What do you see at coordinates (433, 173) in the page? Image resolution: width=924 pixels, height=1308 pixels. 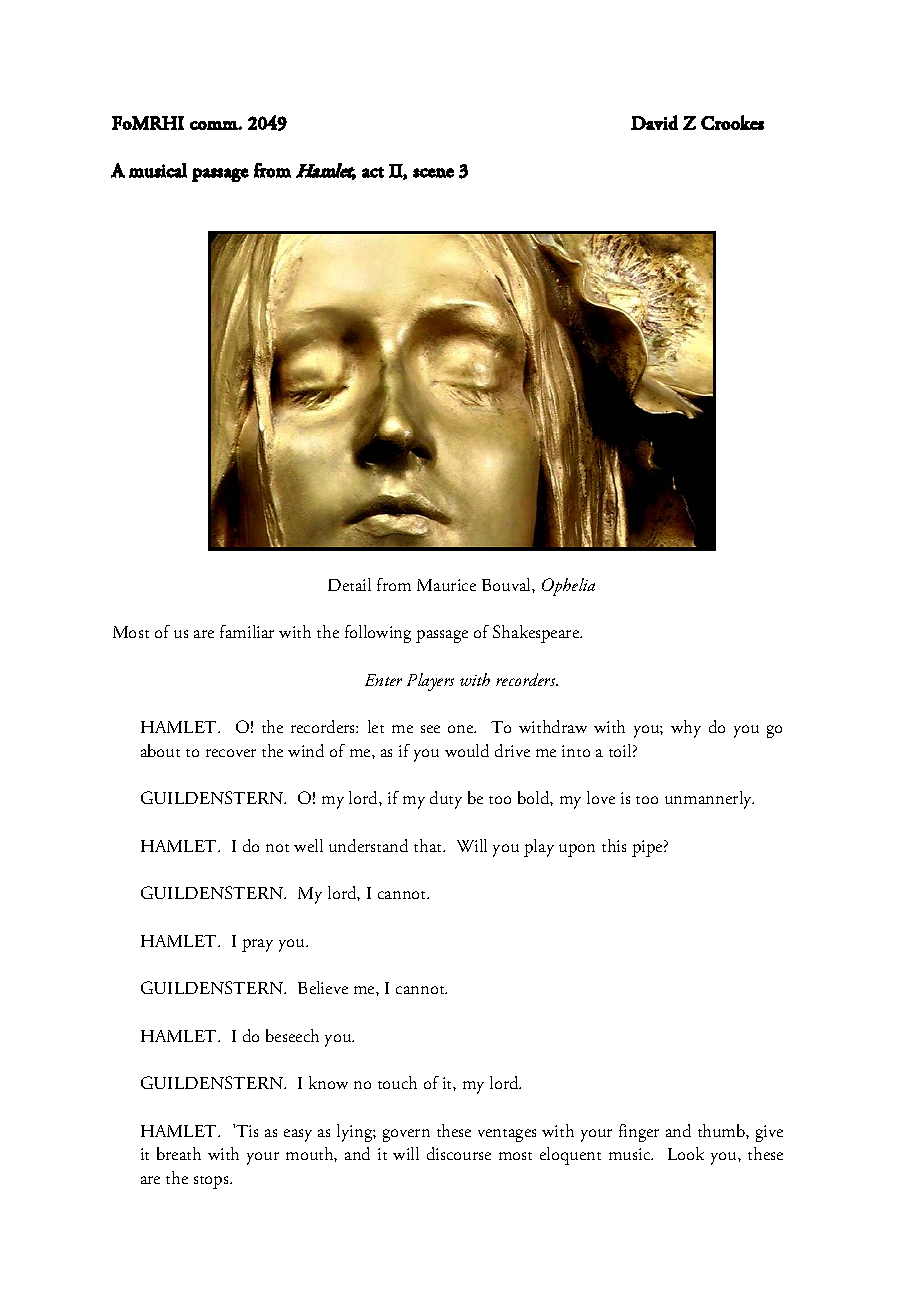 I see `scene` at bounding box center [433, 173].
